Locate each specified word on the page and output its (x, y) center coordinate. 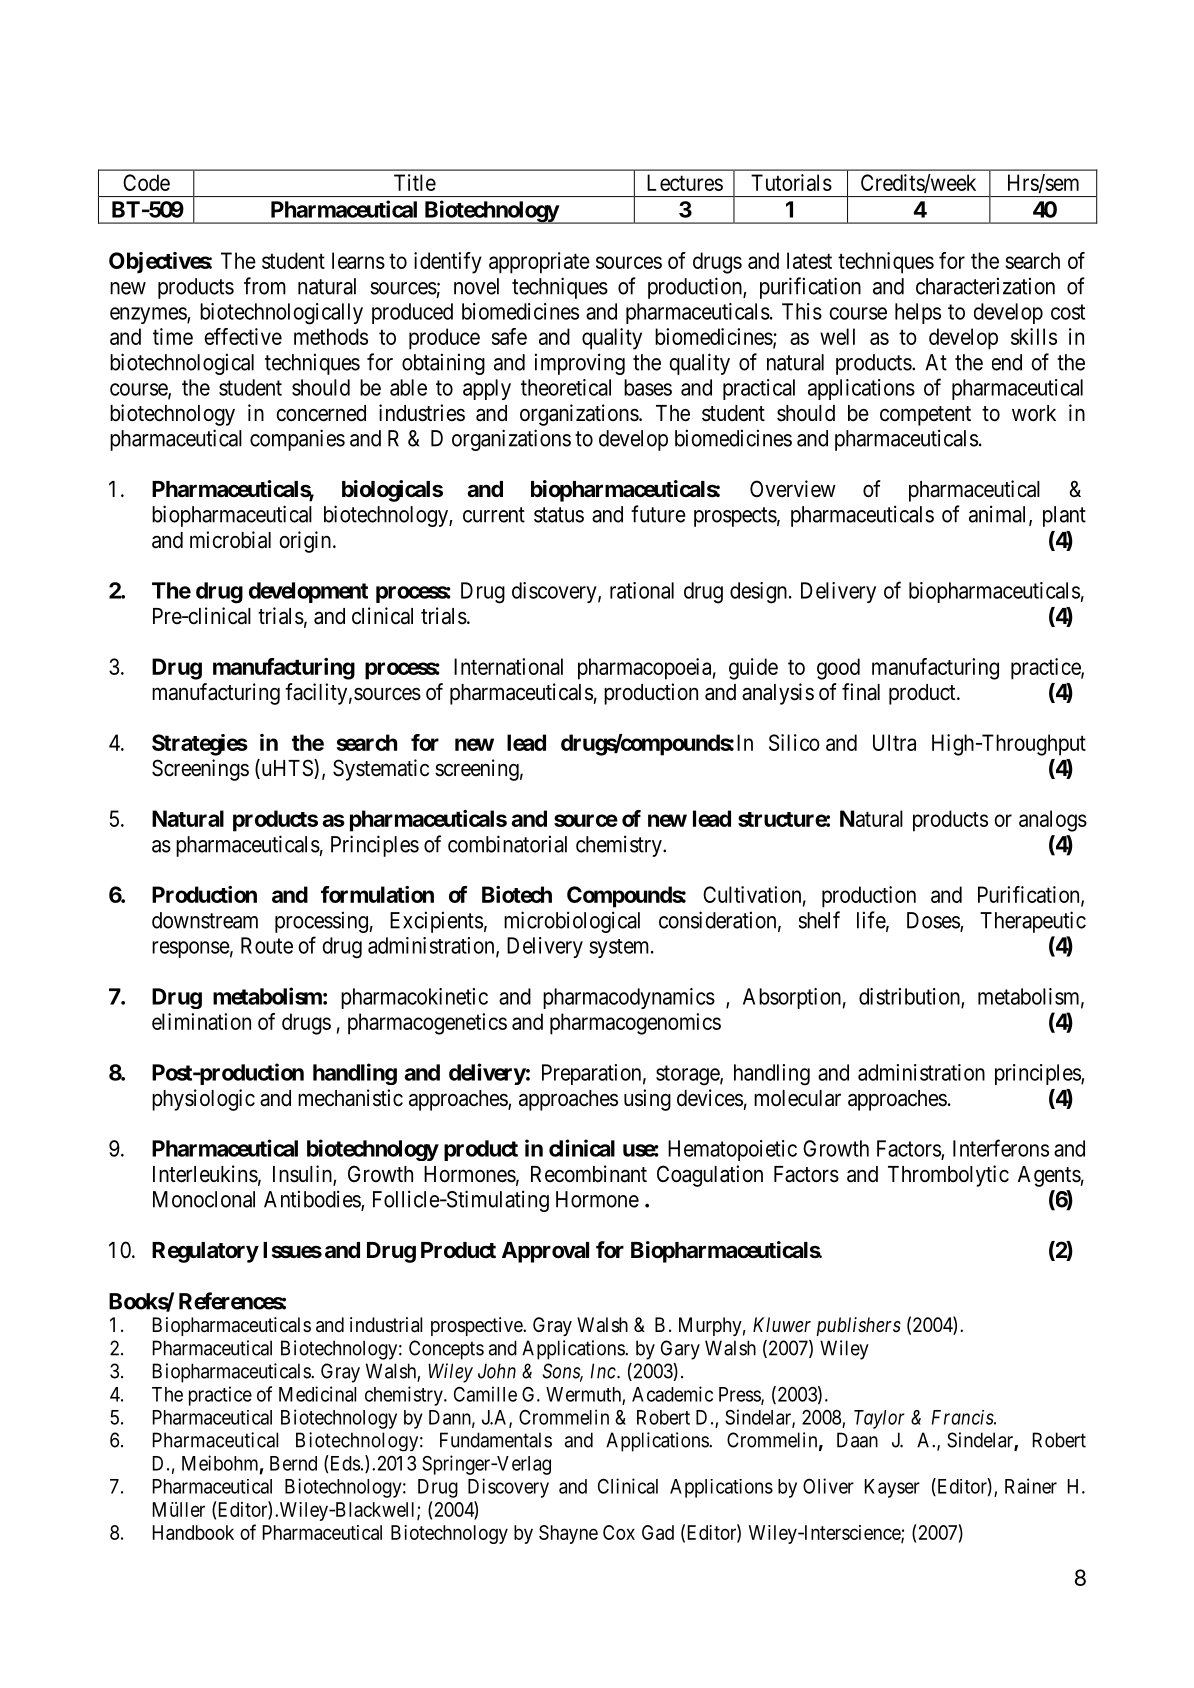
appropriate (539, 263)
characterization (985, 286)
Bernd (293, 1463)
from (265, 286)
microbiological (572, 922)
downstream (205, 920)
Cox (619, 1532)
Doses (934, 921)
